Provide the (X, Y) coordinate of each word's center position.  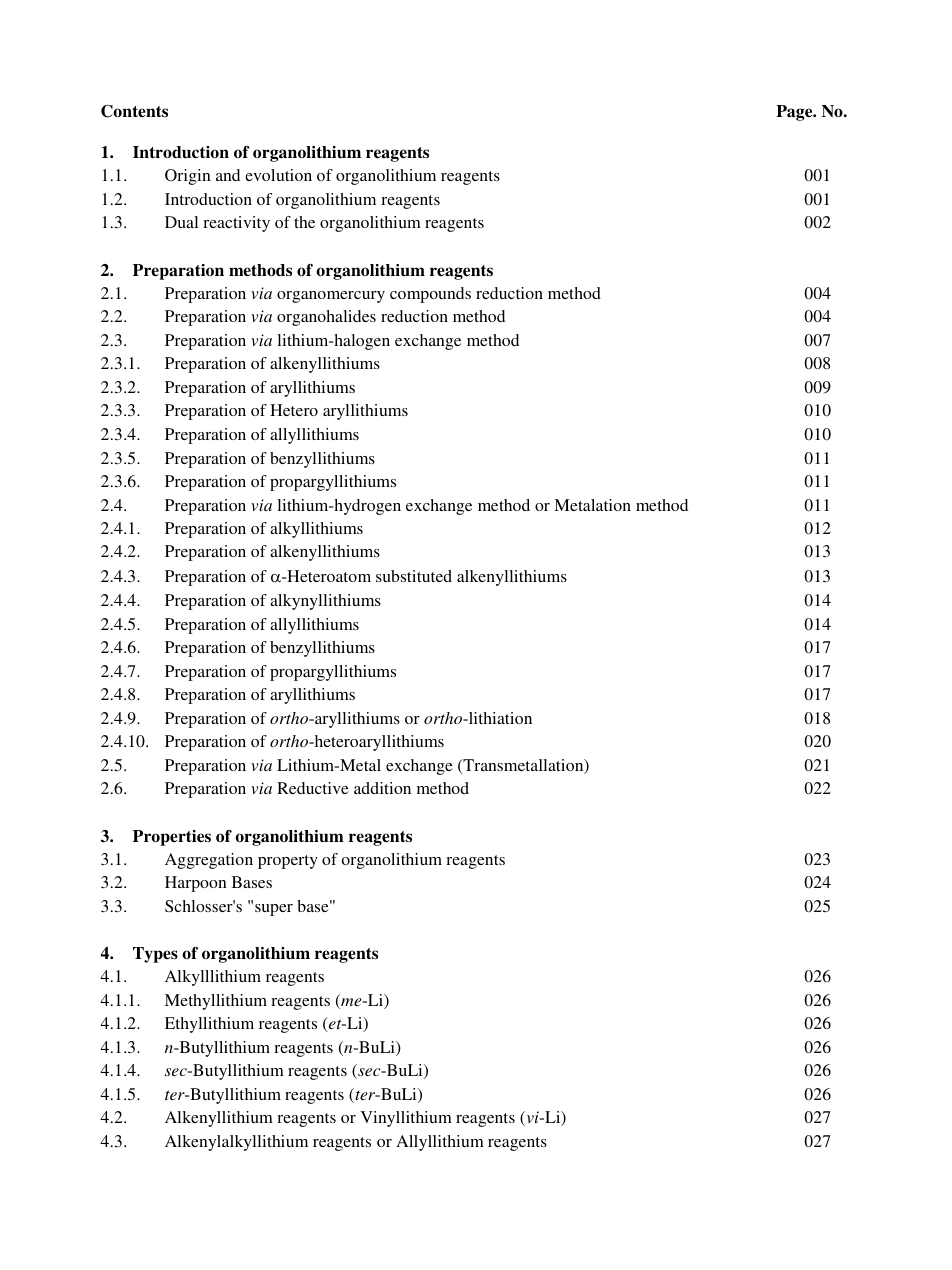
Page (795, 113)
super (274, 910)
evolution (278, 175)
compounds (430, 295)
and (228, 175)
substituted (414, 576)
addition (382, 788)
